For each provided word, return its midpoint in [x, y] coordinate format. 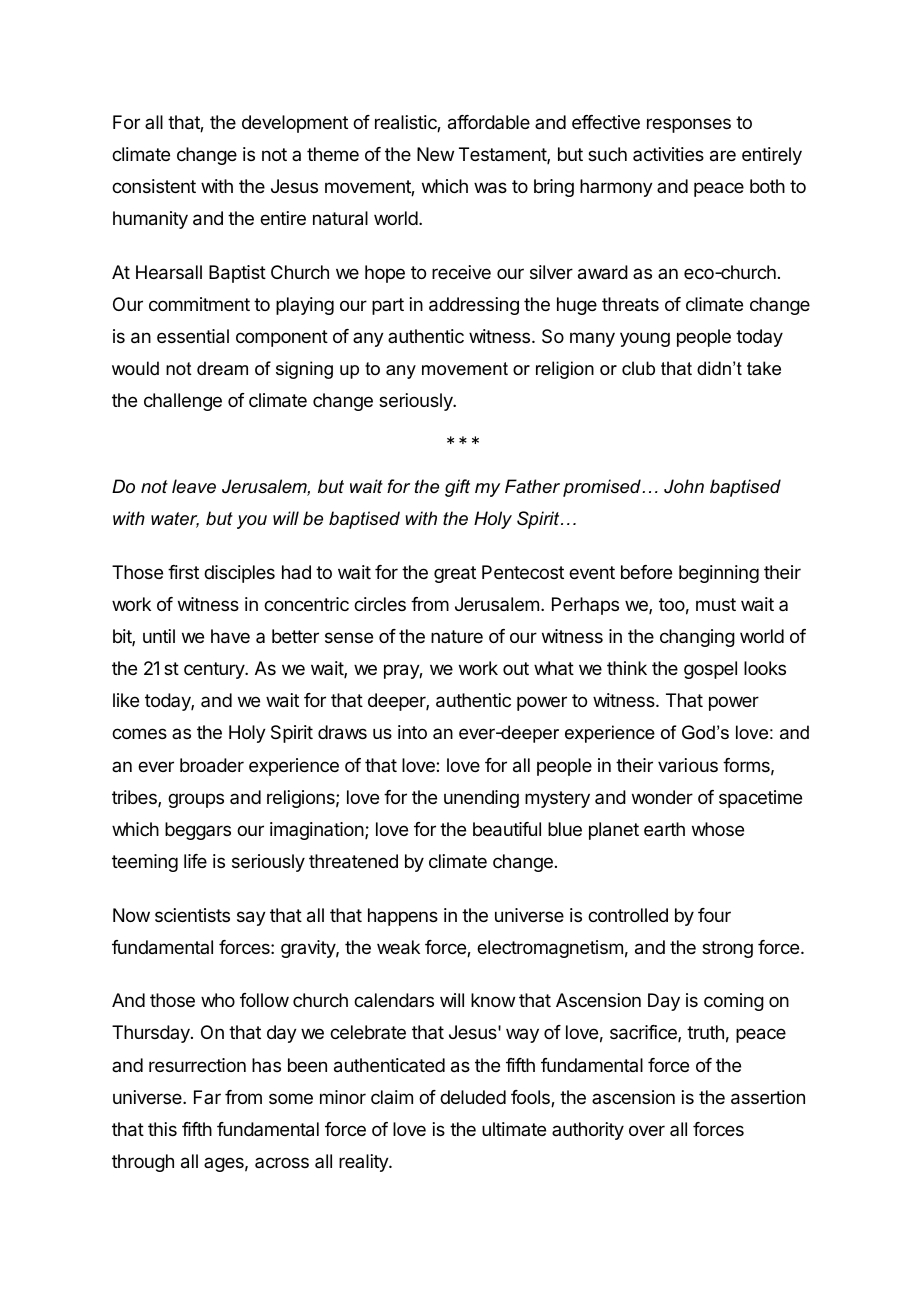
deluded [473, 1097]
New [435, 154]
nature [457, 636]
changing [697, 638]
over [647, 1130]
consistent [154, 186]
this [162, 1129]
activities [668, 154]
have [230, 636]
